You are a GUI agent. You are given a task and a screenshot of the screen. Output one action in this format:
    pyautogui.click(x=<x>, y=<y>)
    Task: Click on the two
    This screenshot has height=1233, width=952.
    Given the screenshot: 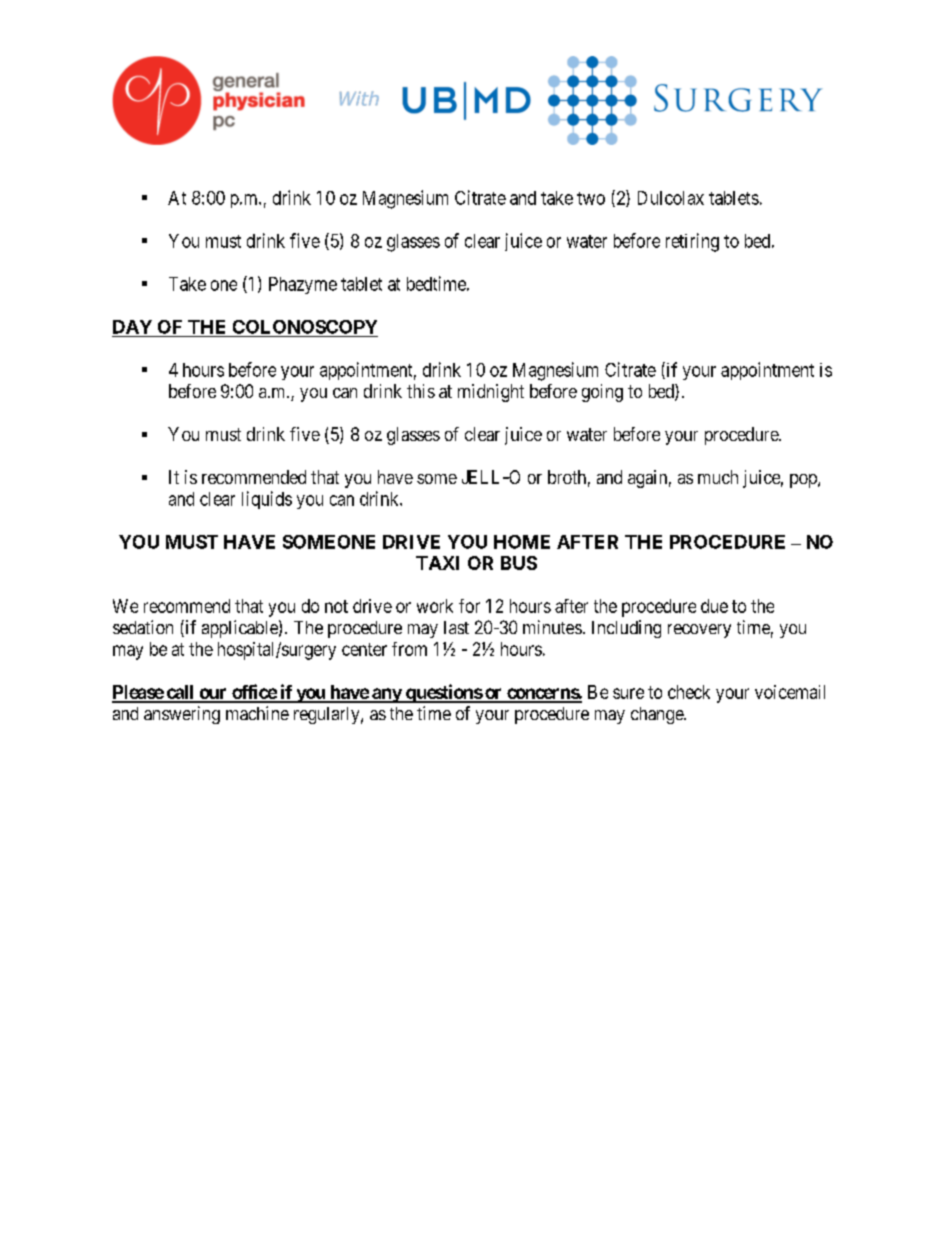 What is the action you would take?
    pyautogui.click(x=591, y=198)
